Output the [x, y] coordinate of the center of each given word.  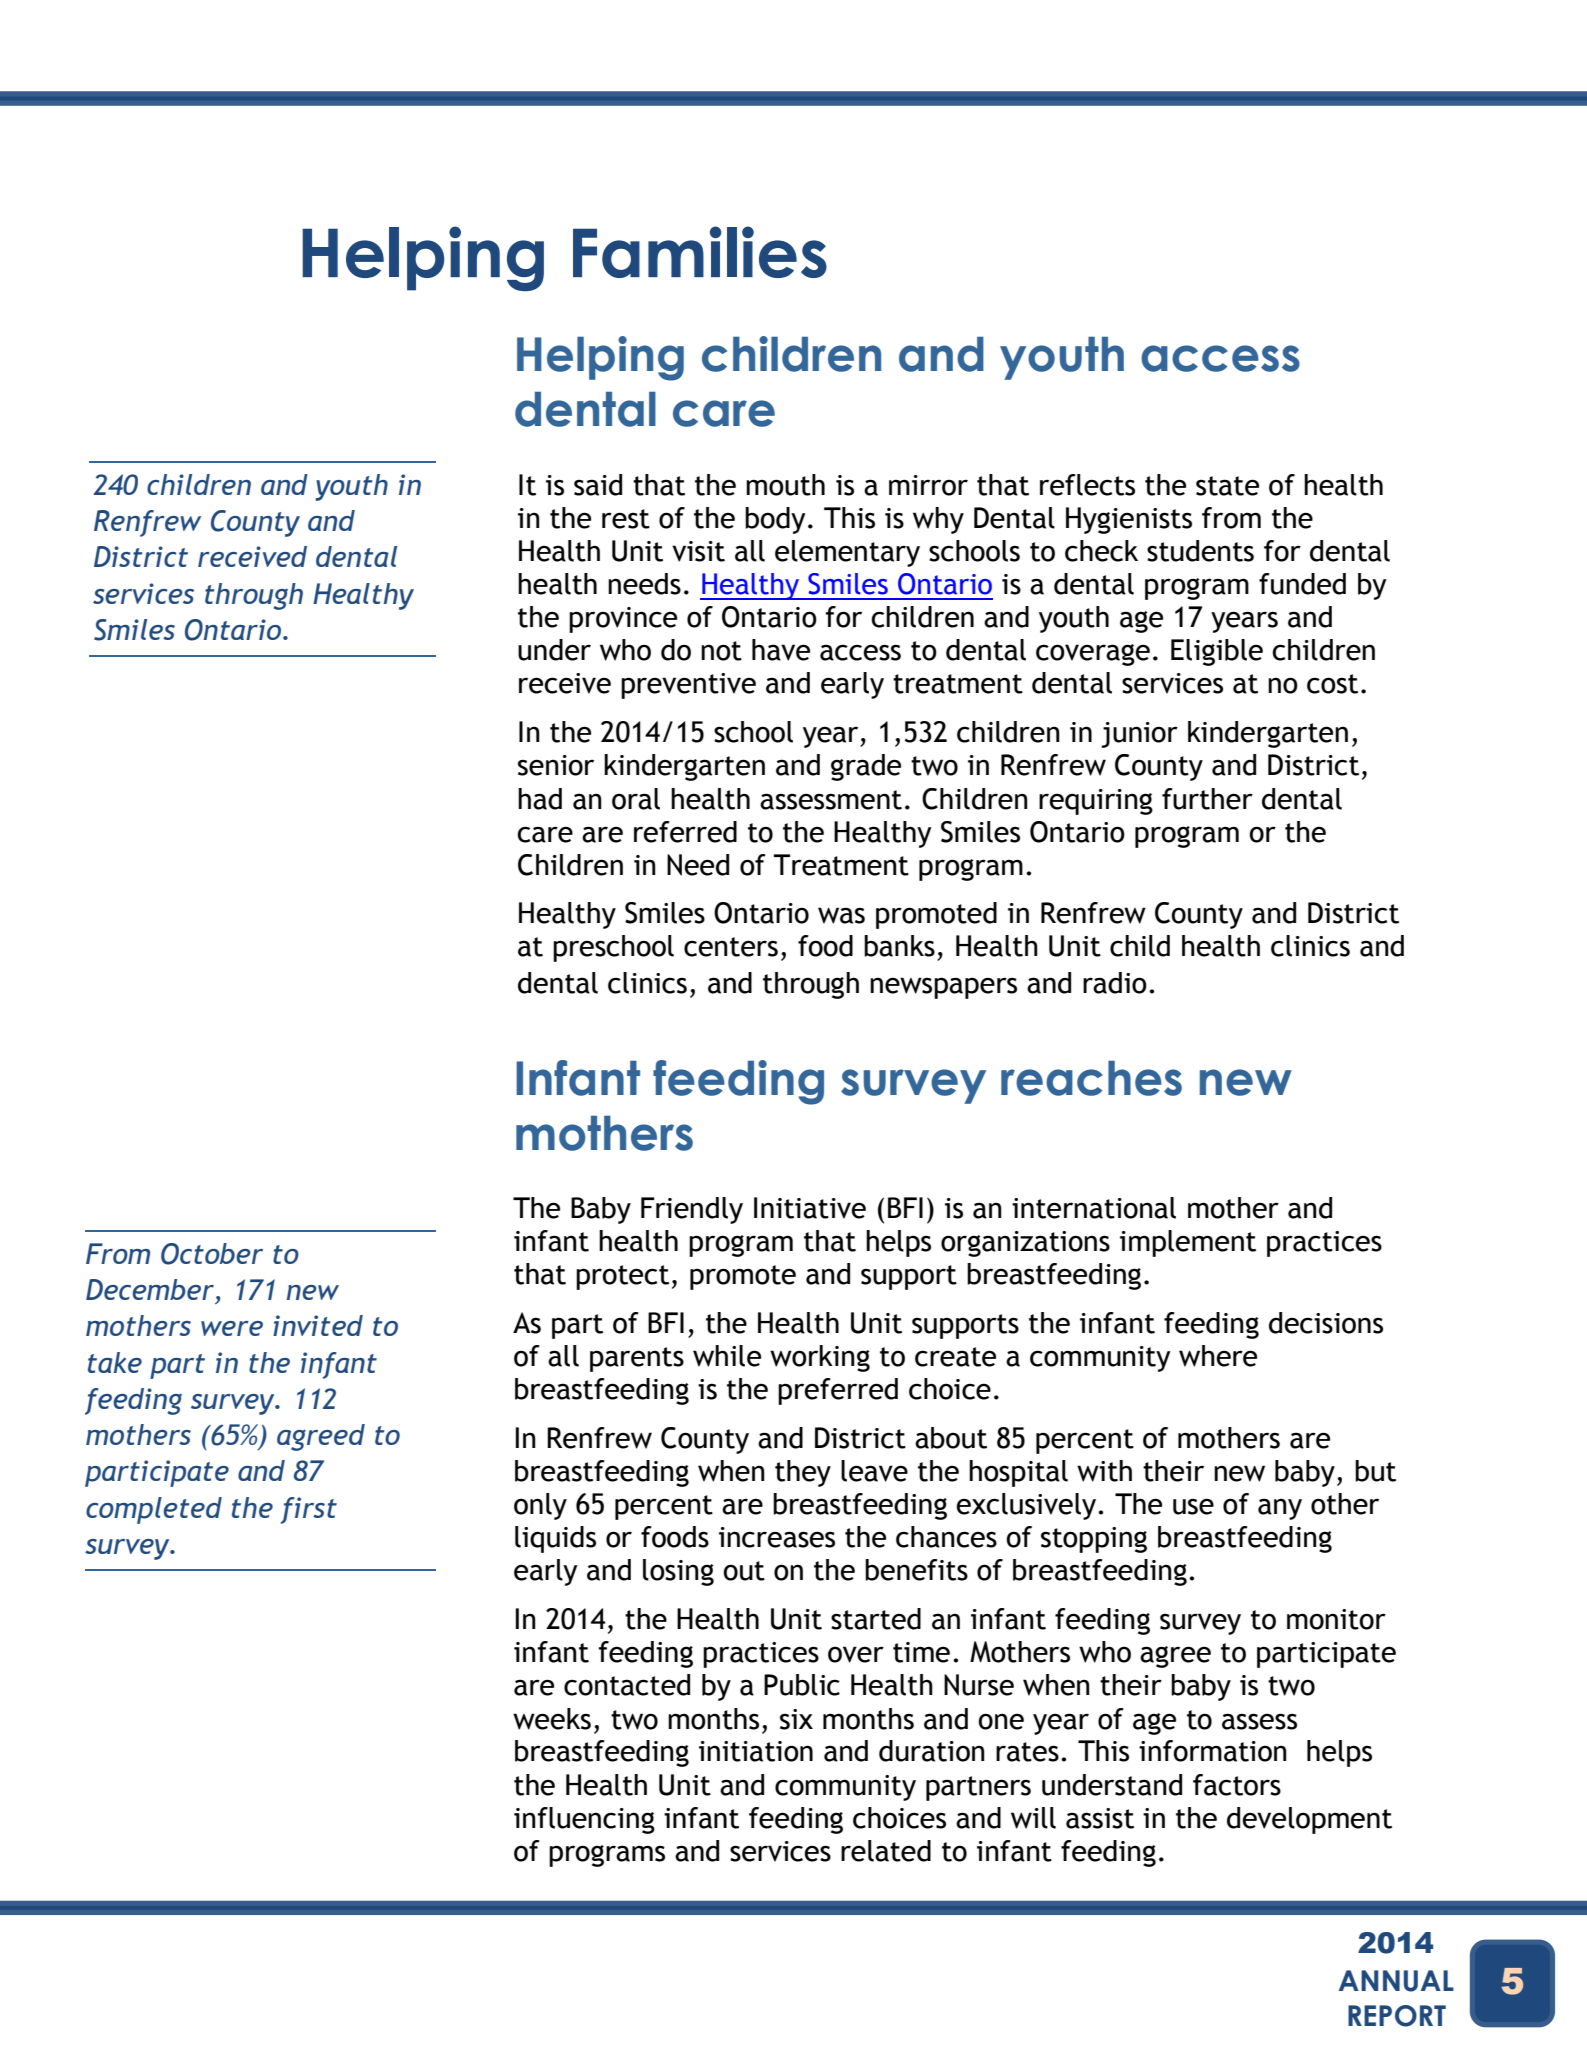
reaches [1091, 1078]
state [1227, 486]
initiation [756, 1751]
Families [700, 252]
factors [1237, 1785]
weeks [552, 1719]
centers [731, 947]
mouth [785, 485]
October [212, 1254]
